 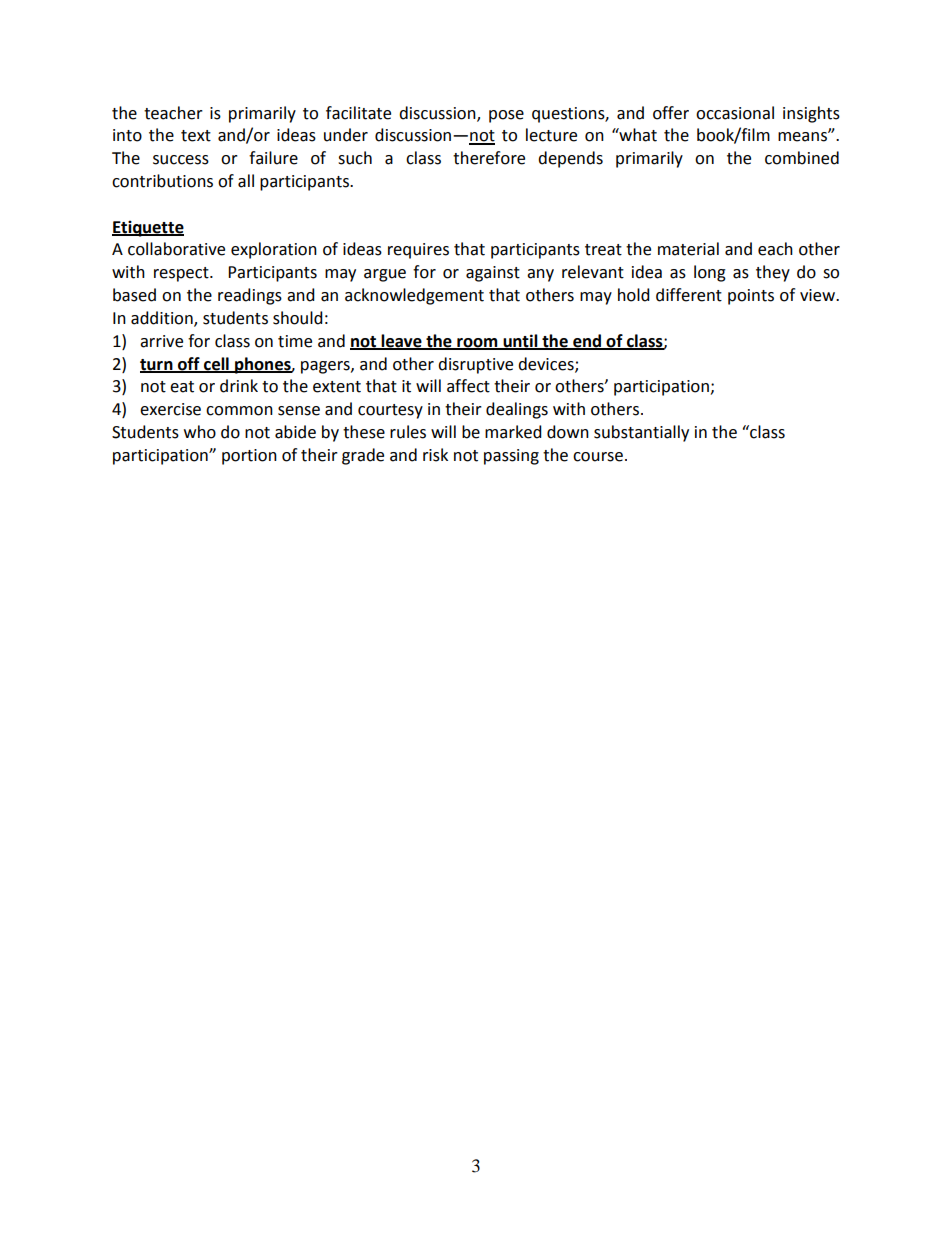 I want to click on portion, so click(x=249, y=457).
